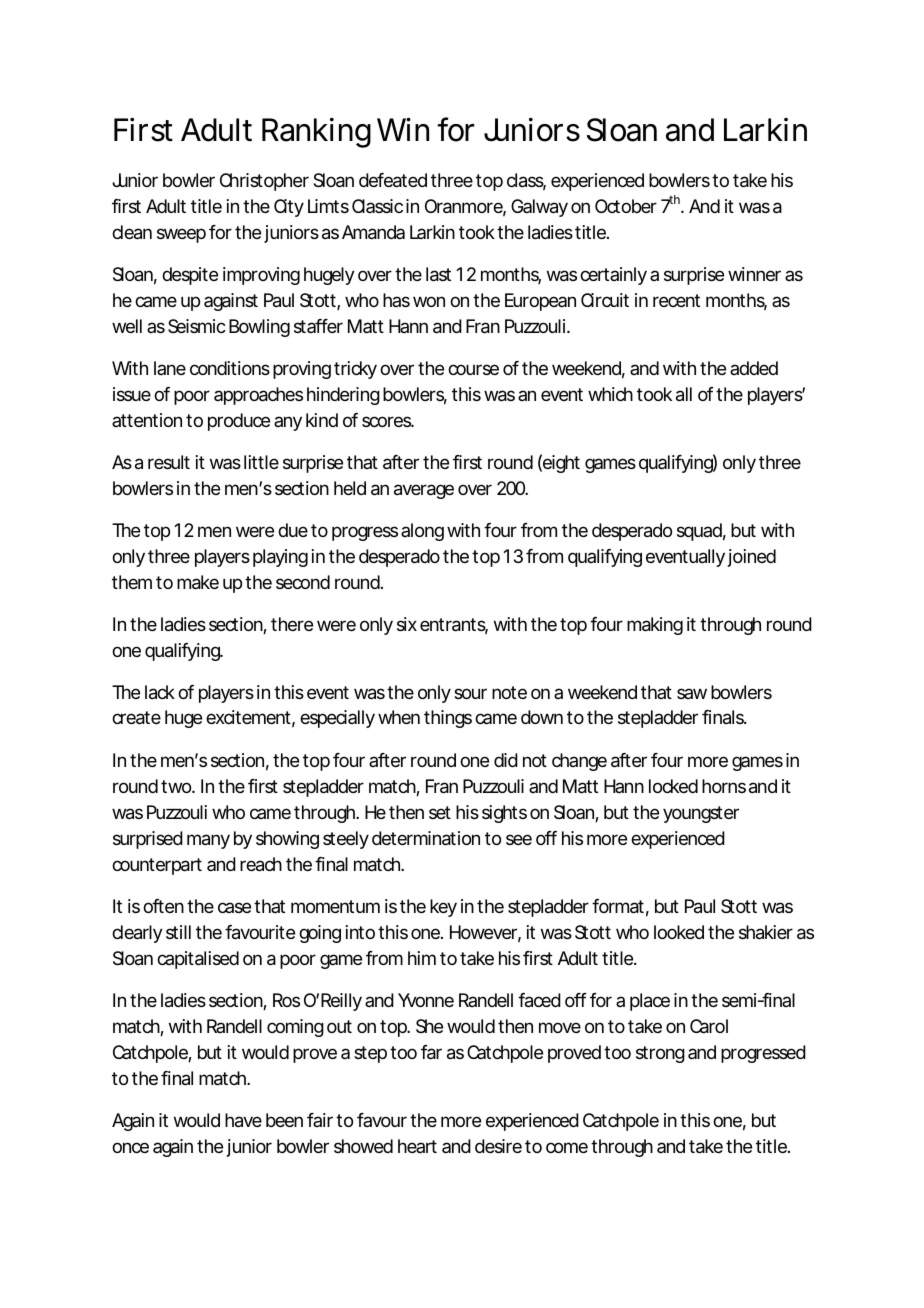 This screenshot has width=924, height=1308. What do you see at coordinates (626, 206) in the screenshot?
I see `October` at bounding box center [626, 206].
